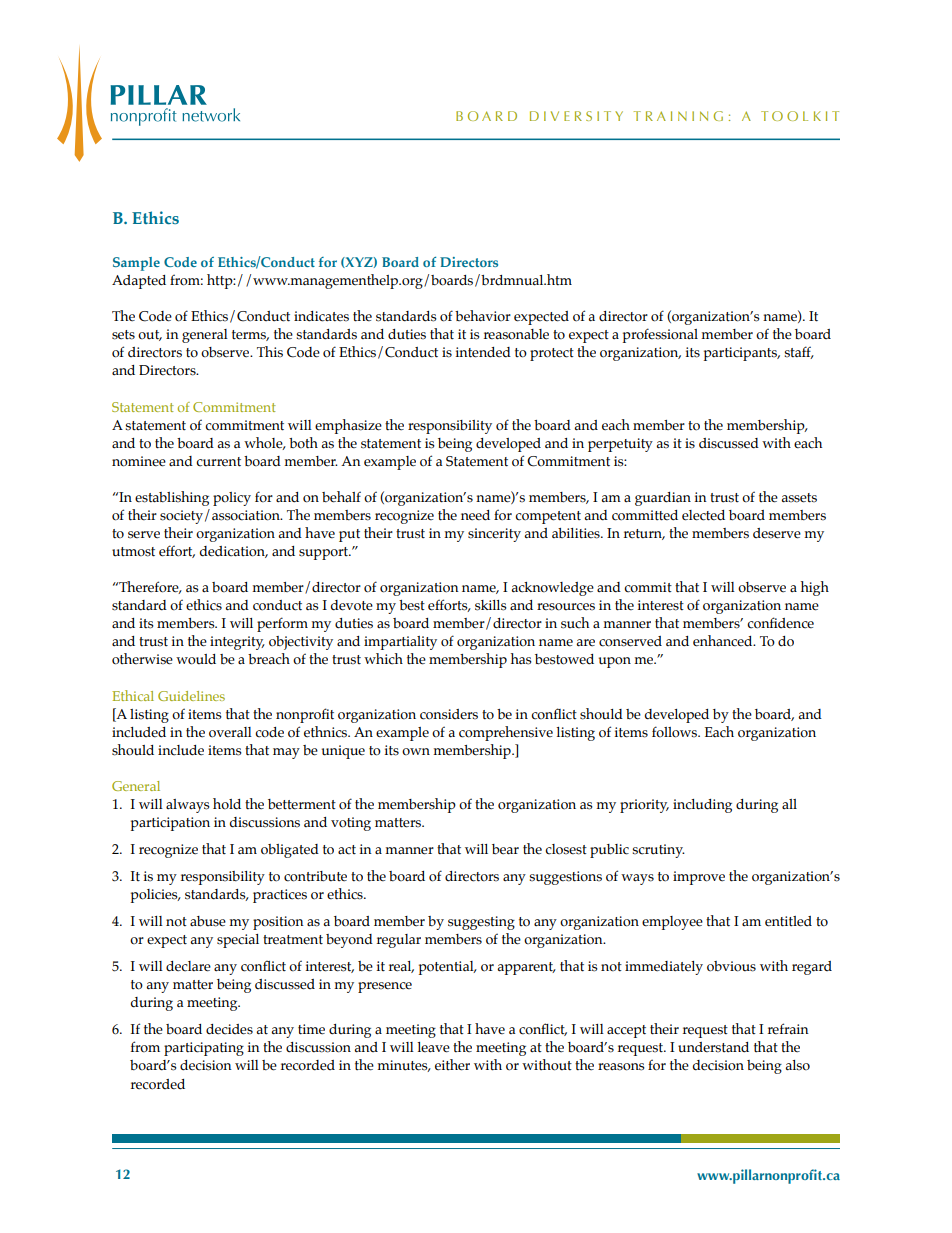 The height and width of the screenshot is (1233, 952). I want to click on DIVERSITY, so click(576, 116).
